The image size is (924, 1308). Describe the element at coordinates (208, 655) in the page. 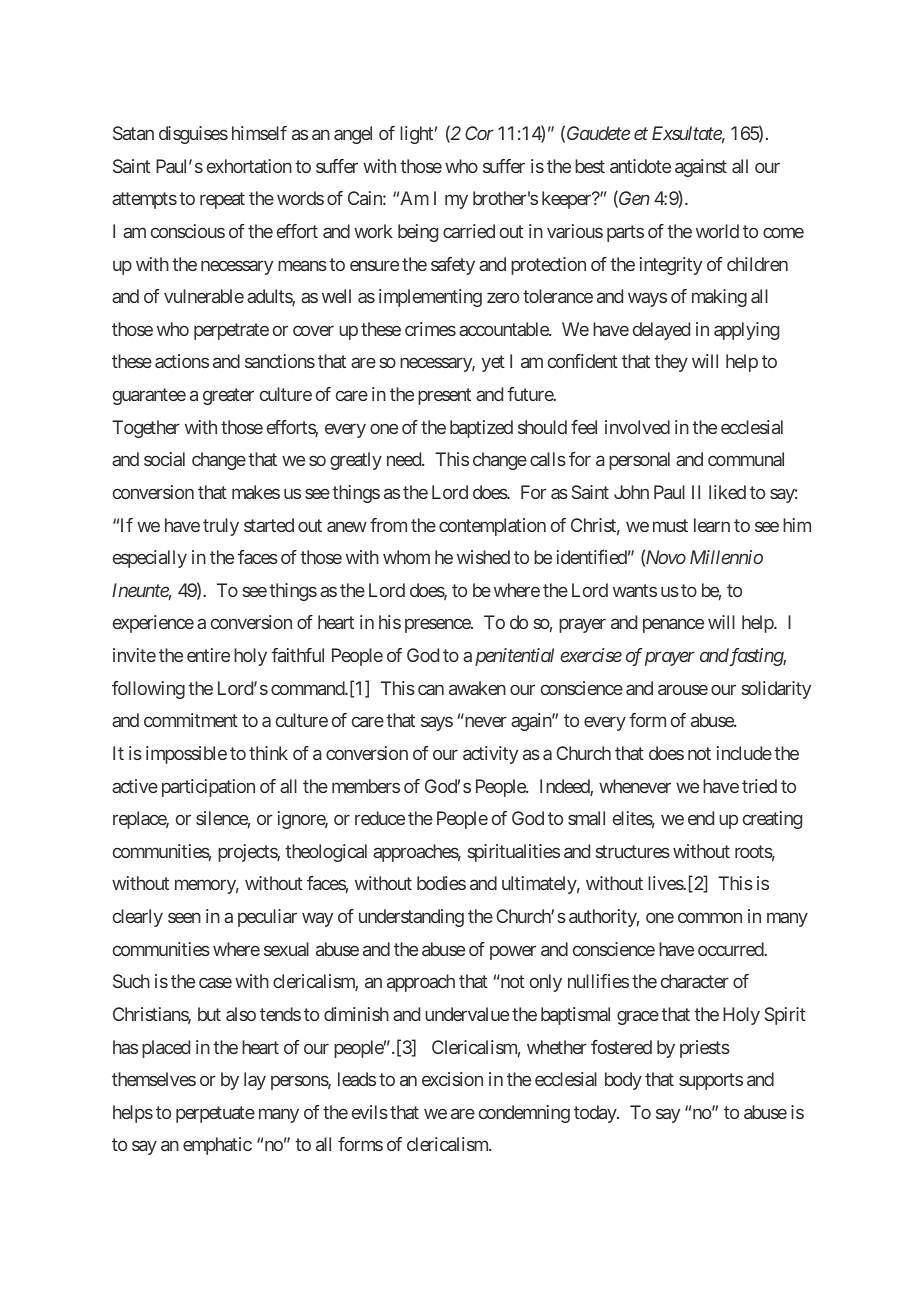

I see `entire` at that location.
